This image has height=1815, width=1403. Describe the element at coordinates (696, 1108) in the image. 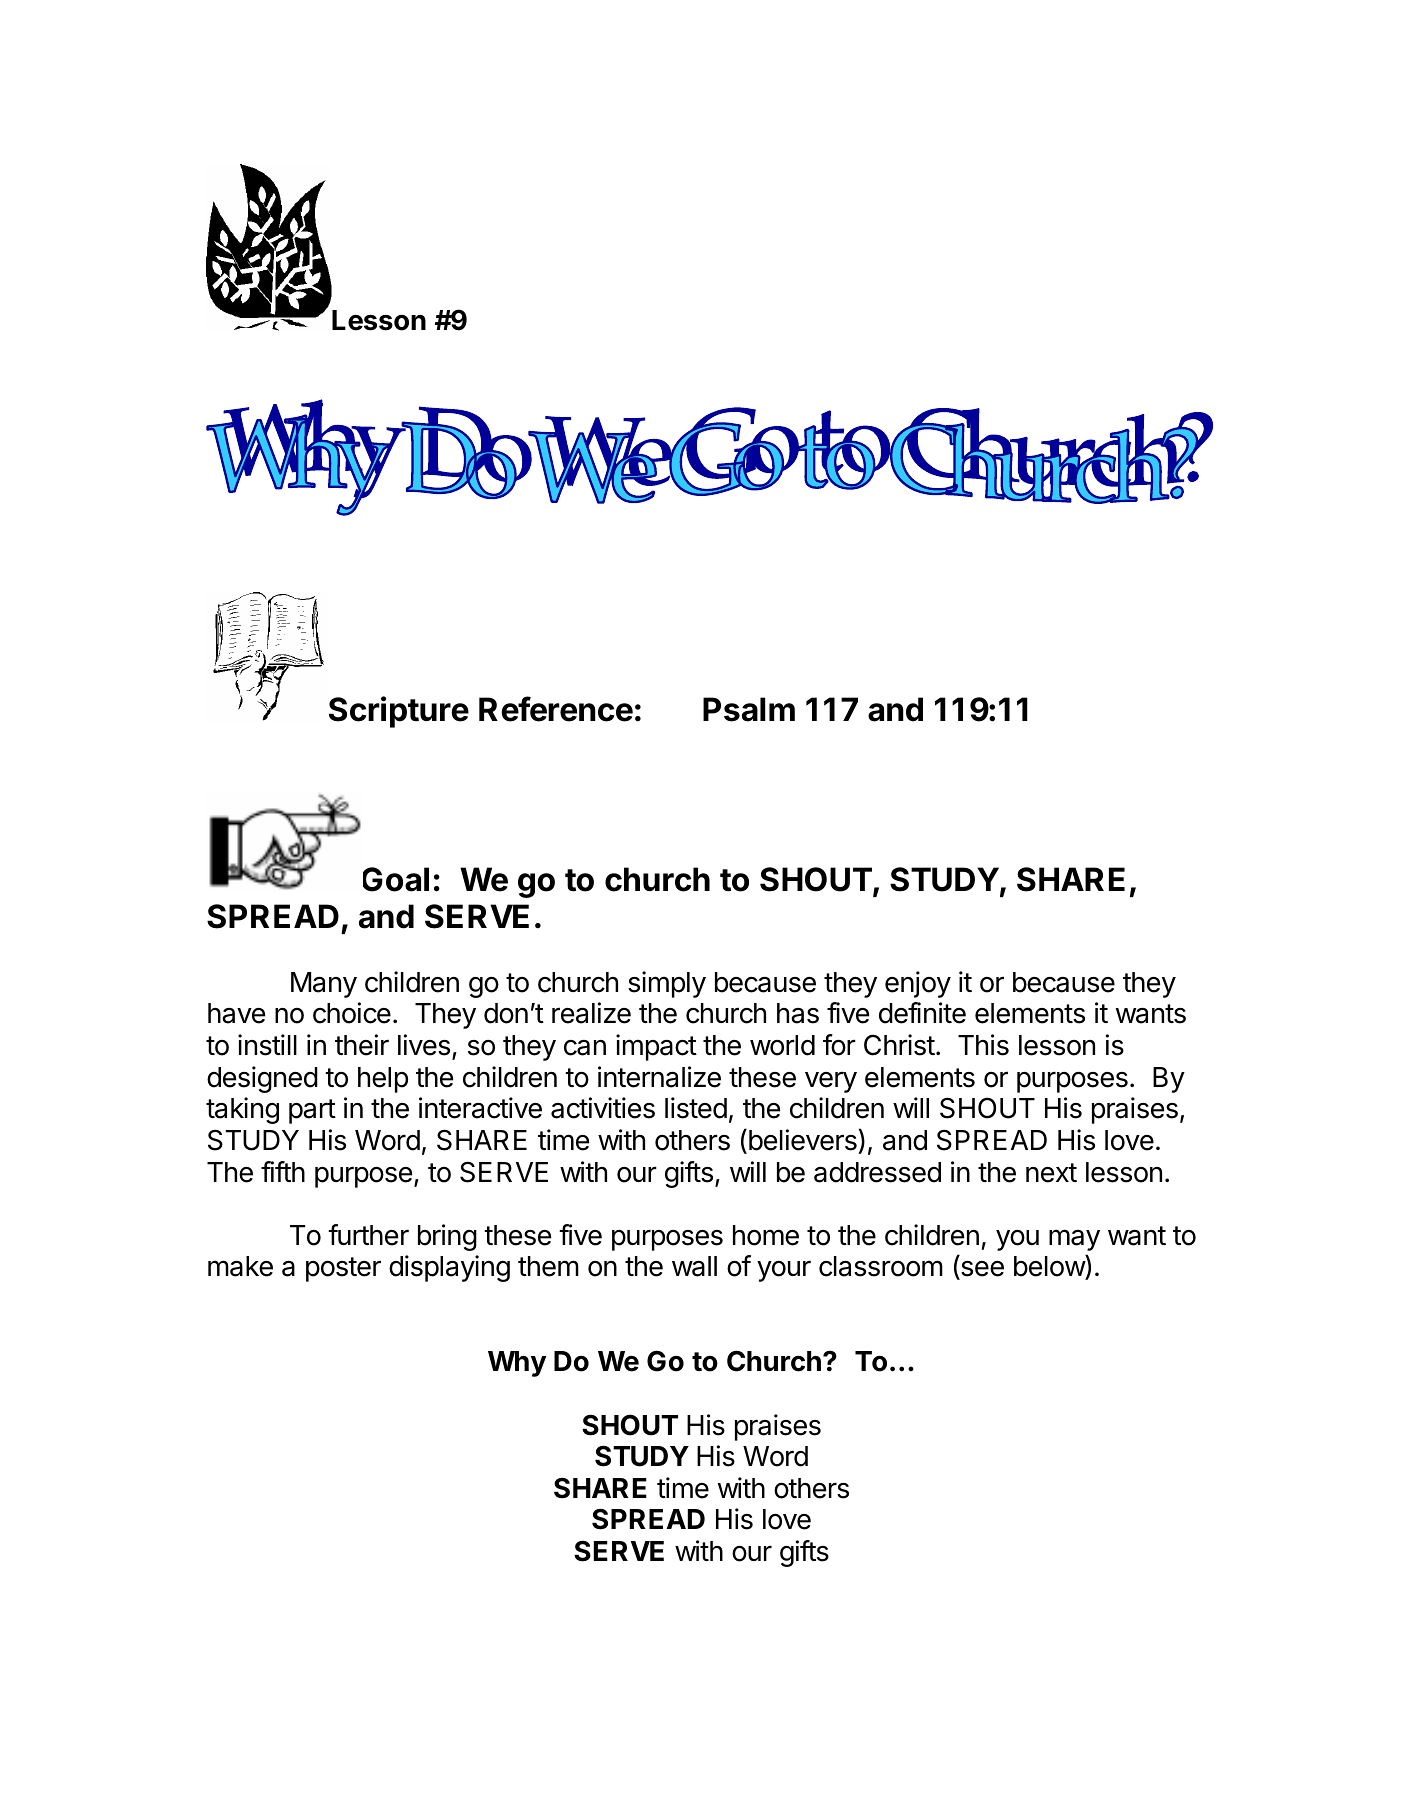

I see `listed` at that location.
